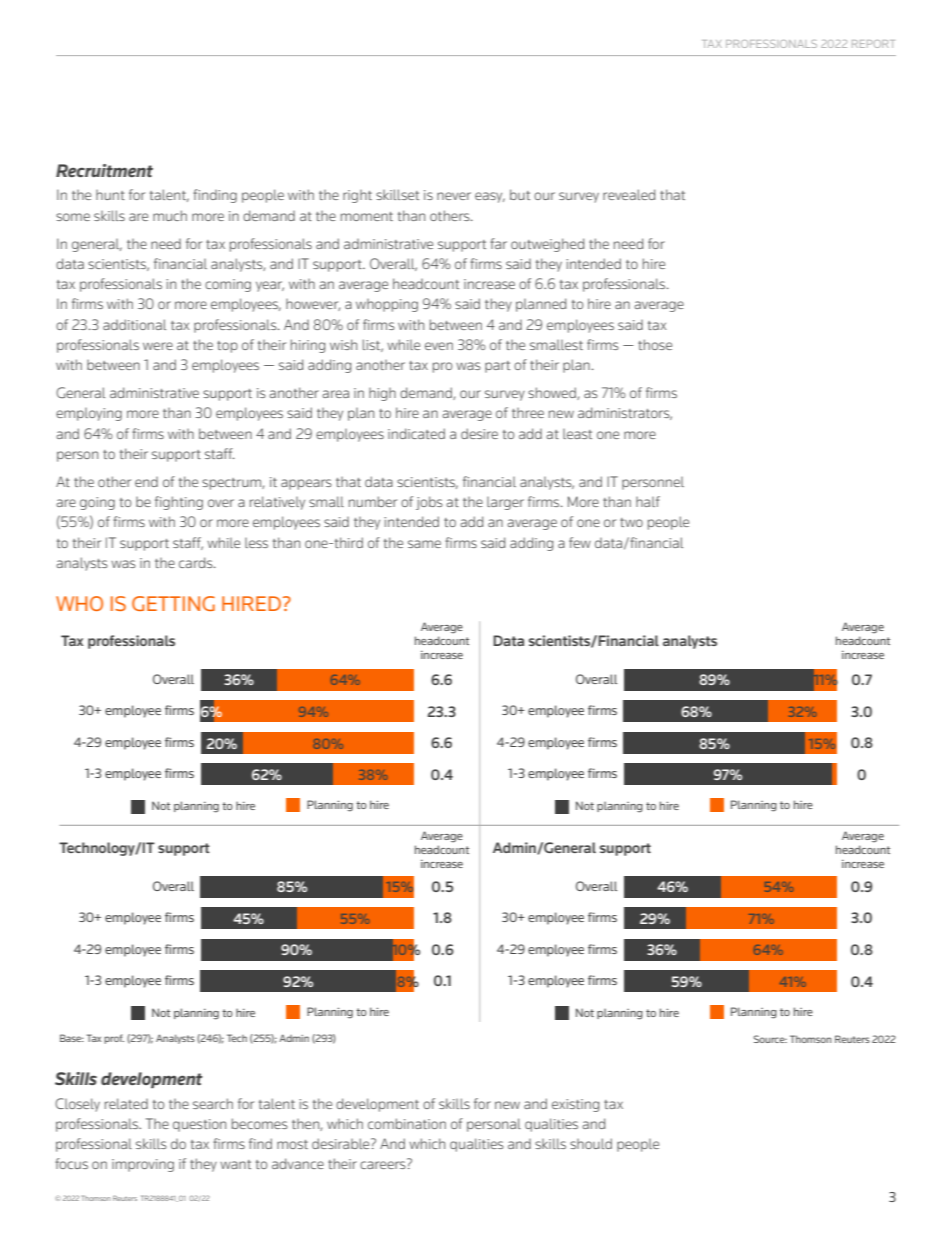 Image resolution: width=952 pixels, height=1233 pixels. I want to click on were, so click(158, 346).
